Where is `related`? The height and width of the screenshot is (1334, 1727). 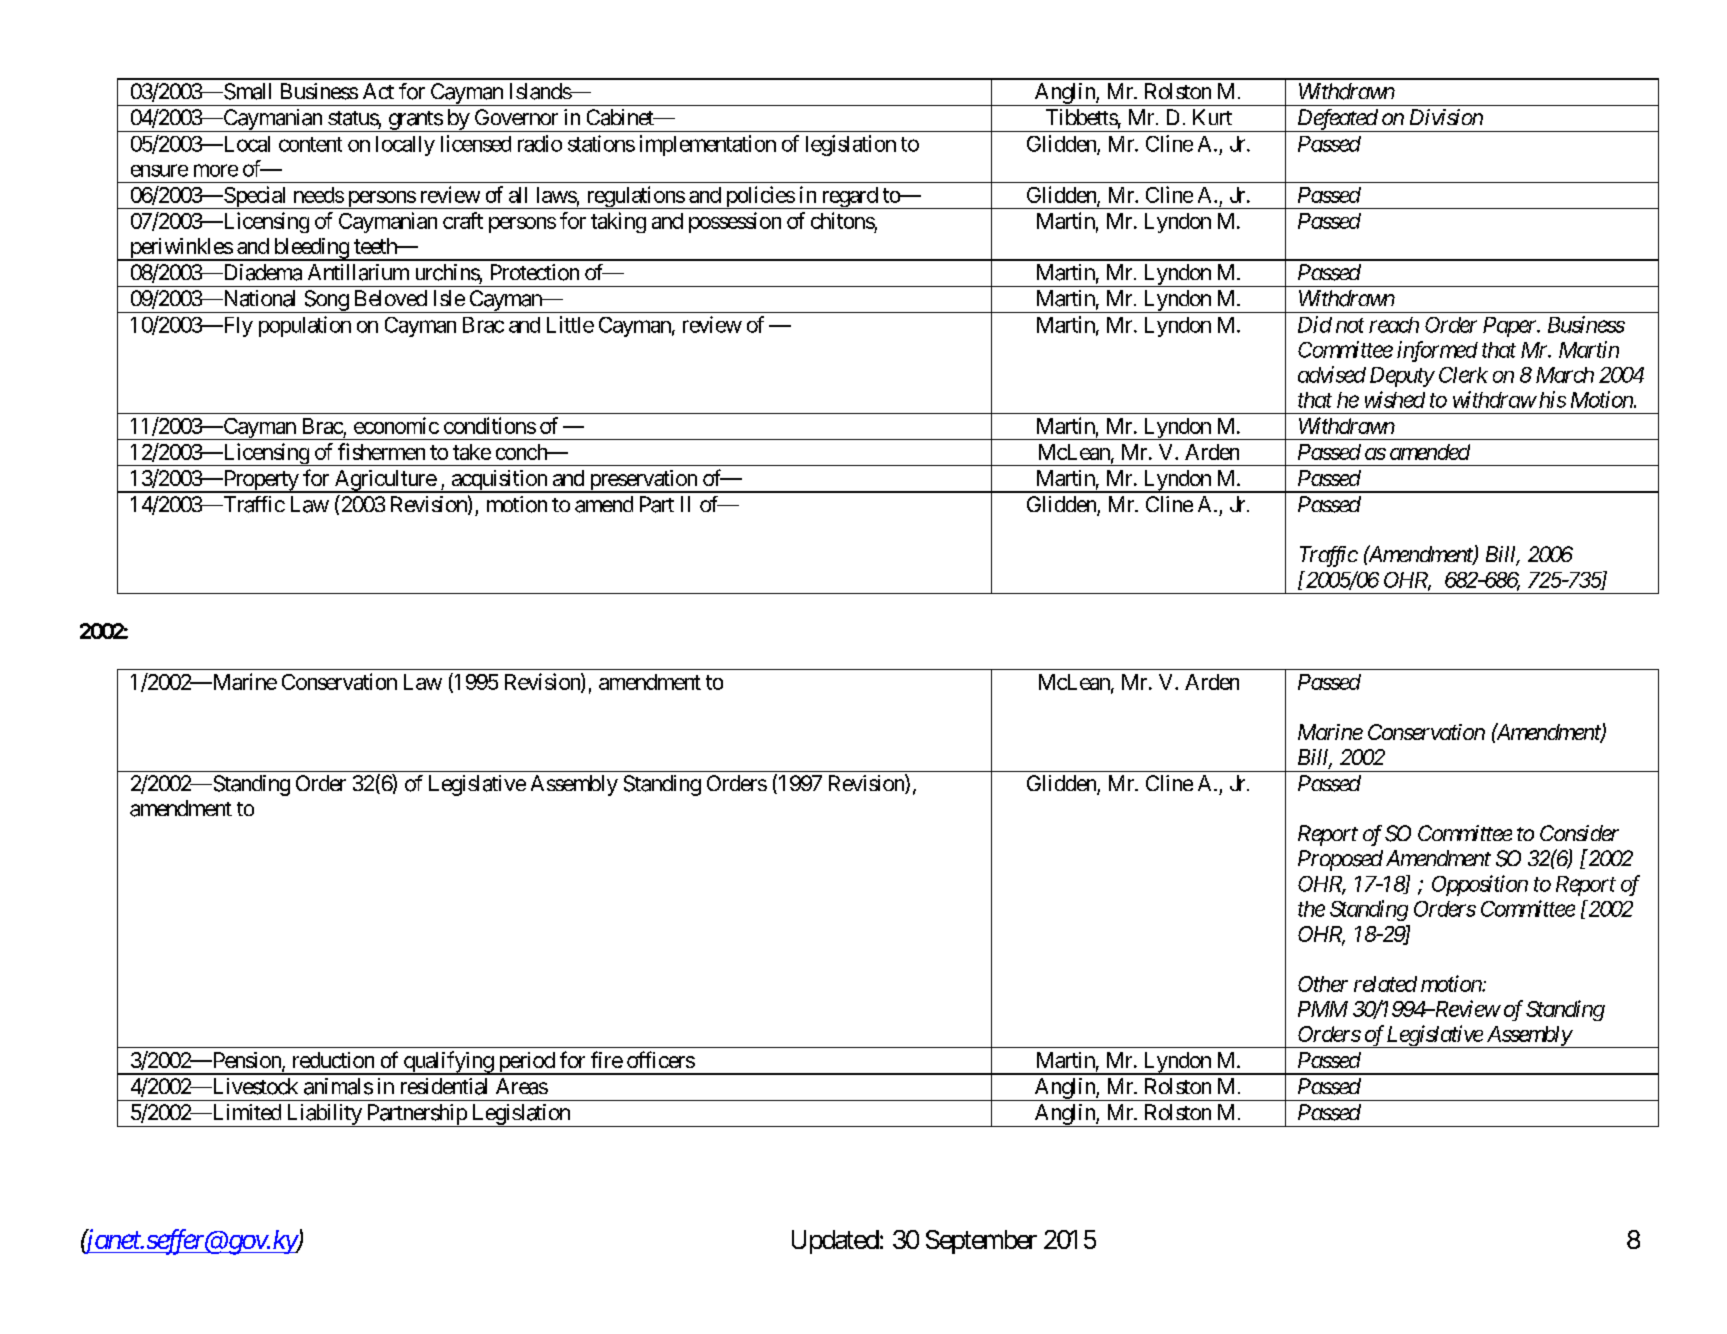
related is located at coordinates (1385, 984).
